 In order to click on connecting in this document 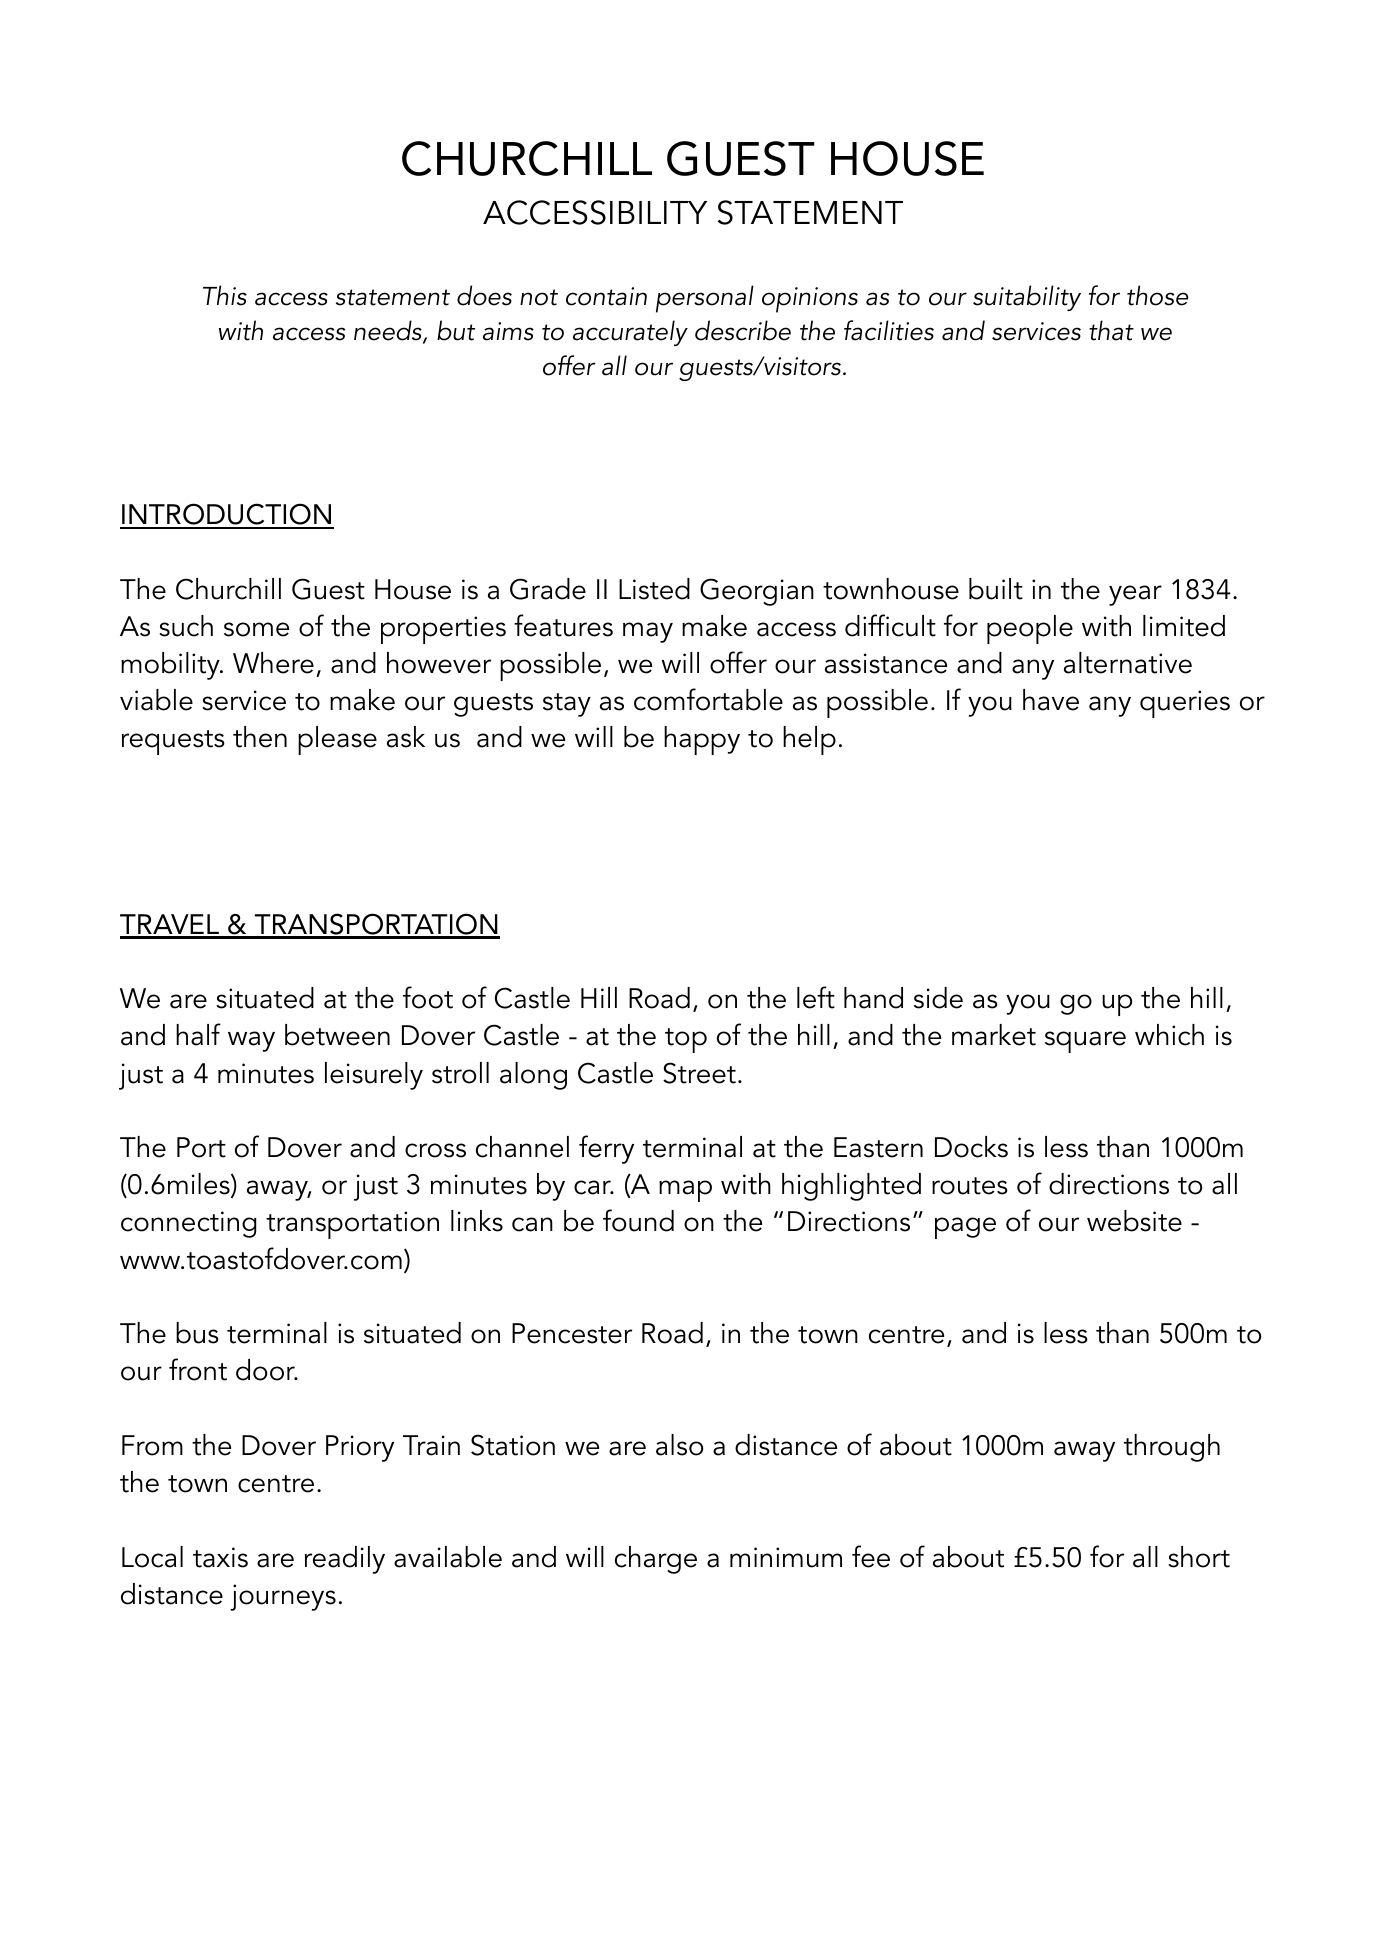, I will do `click(188, 1224)`.
